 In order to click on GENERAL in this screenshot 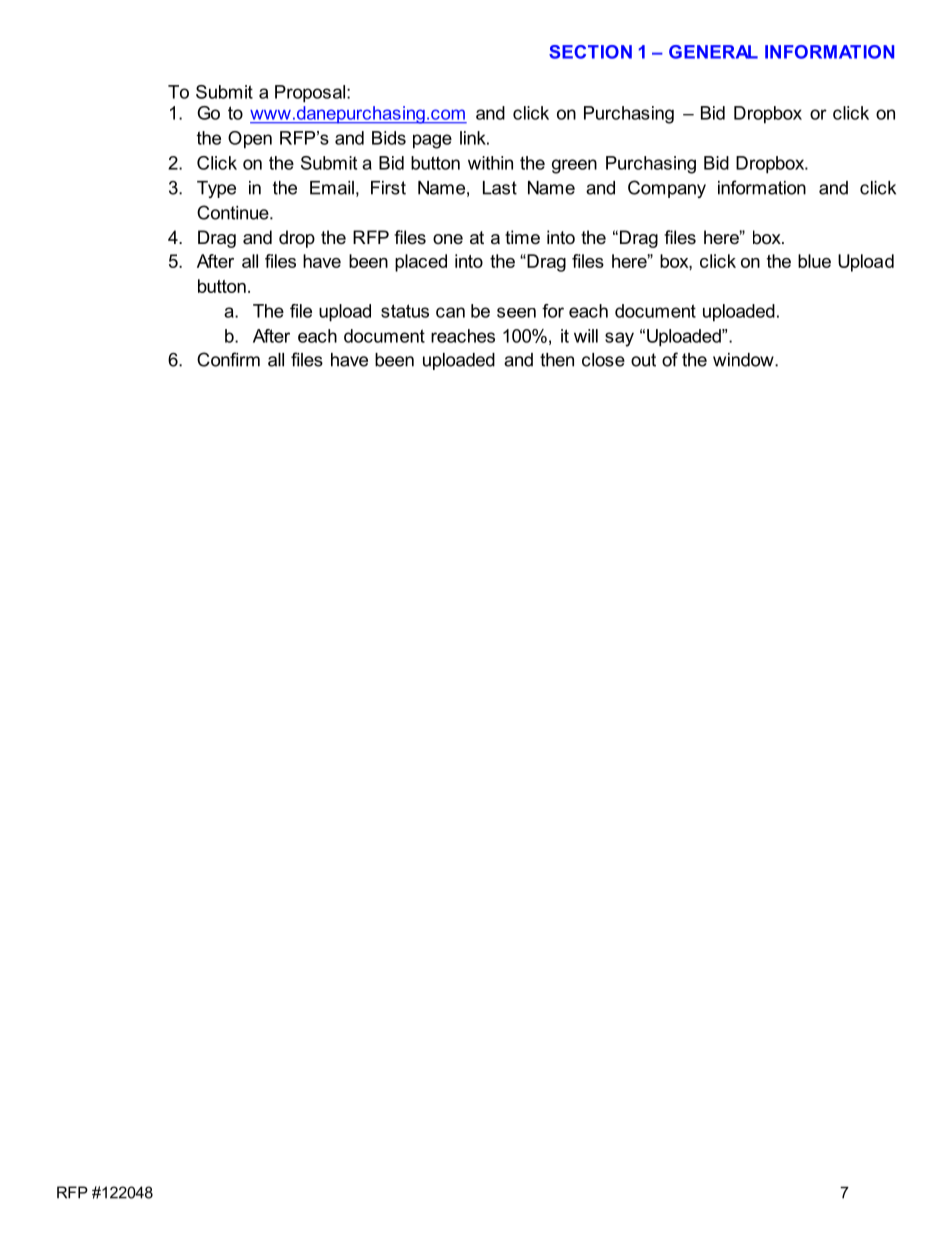, I will do `click(713, 52)`.
